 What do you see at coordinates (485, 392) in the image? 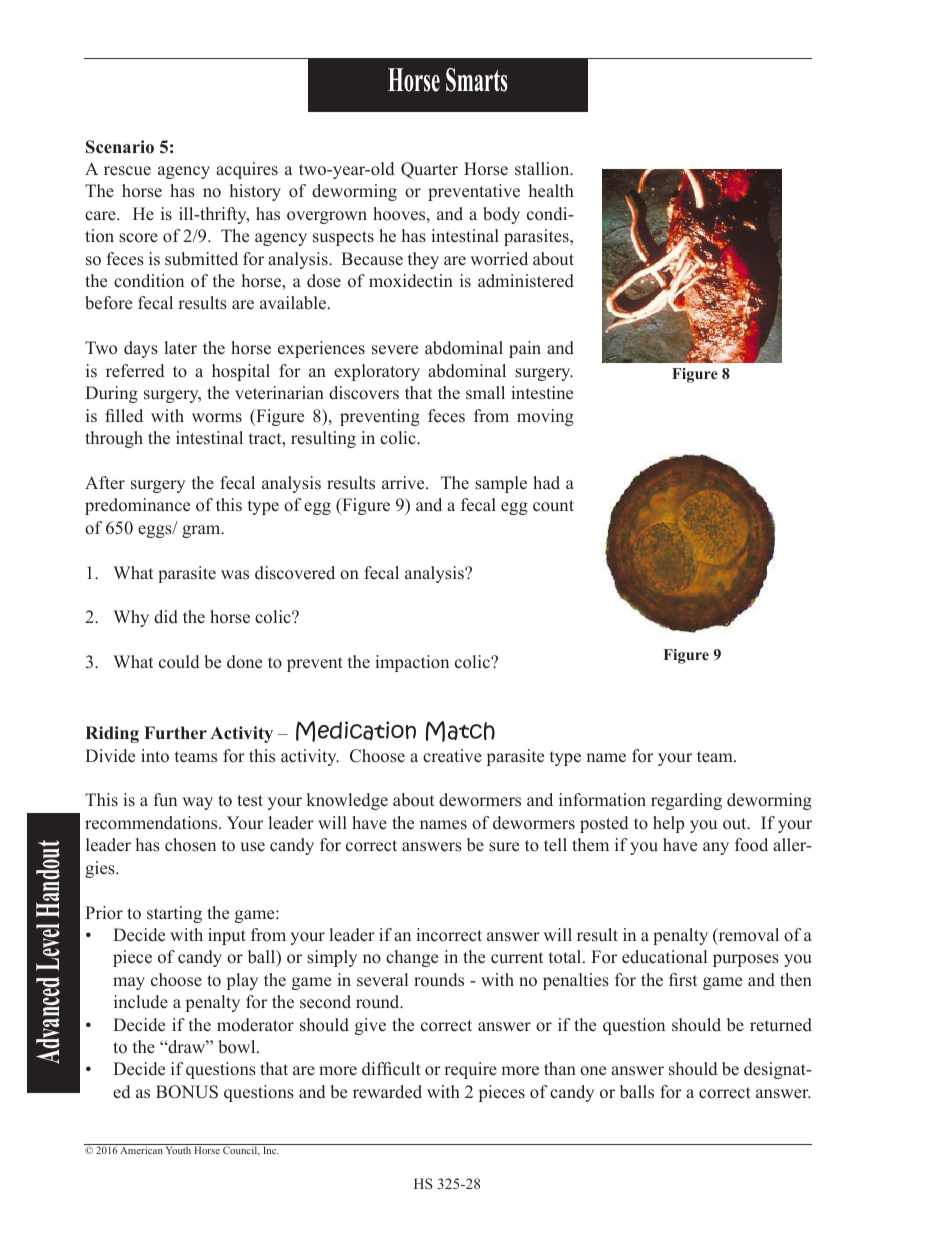
I see `small` at bounding box center [485, 392].
